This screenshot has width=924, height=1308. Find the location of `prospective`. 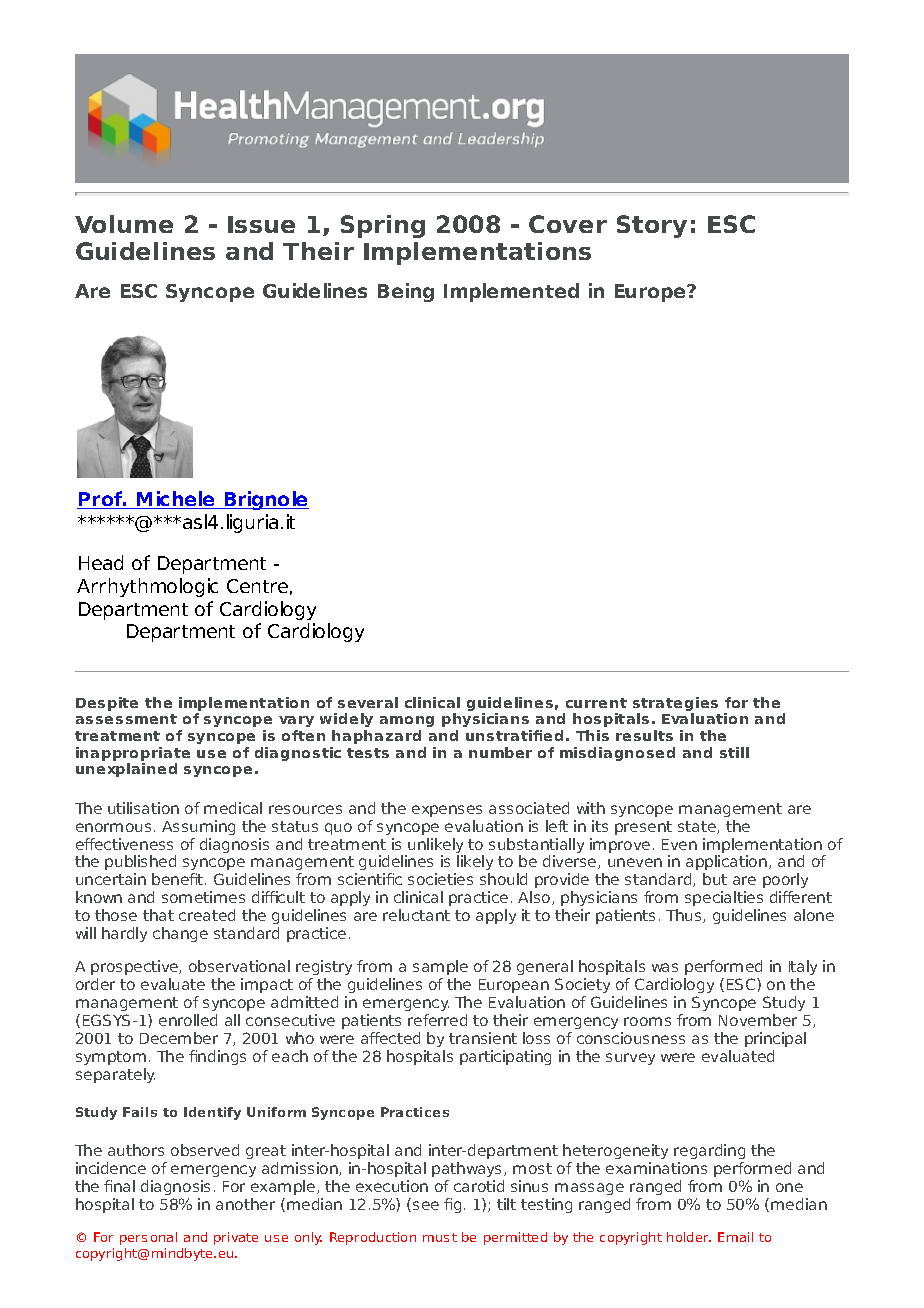

prospective is located at coordinates (136, 969).
